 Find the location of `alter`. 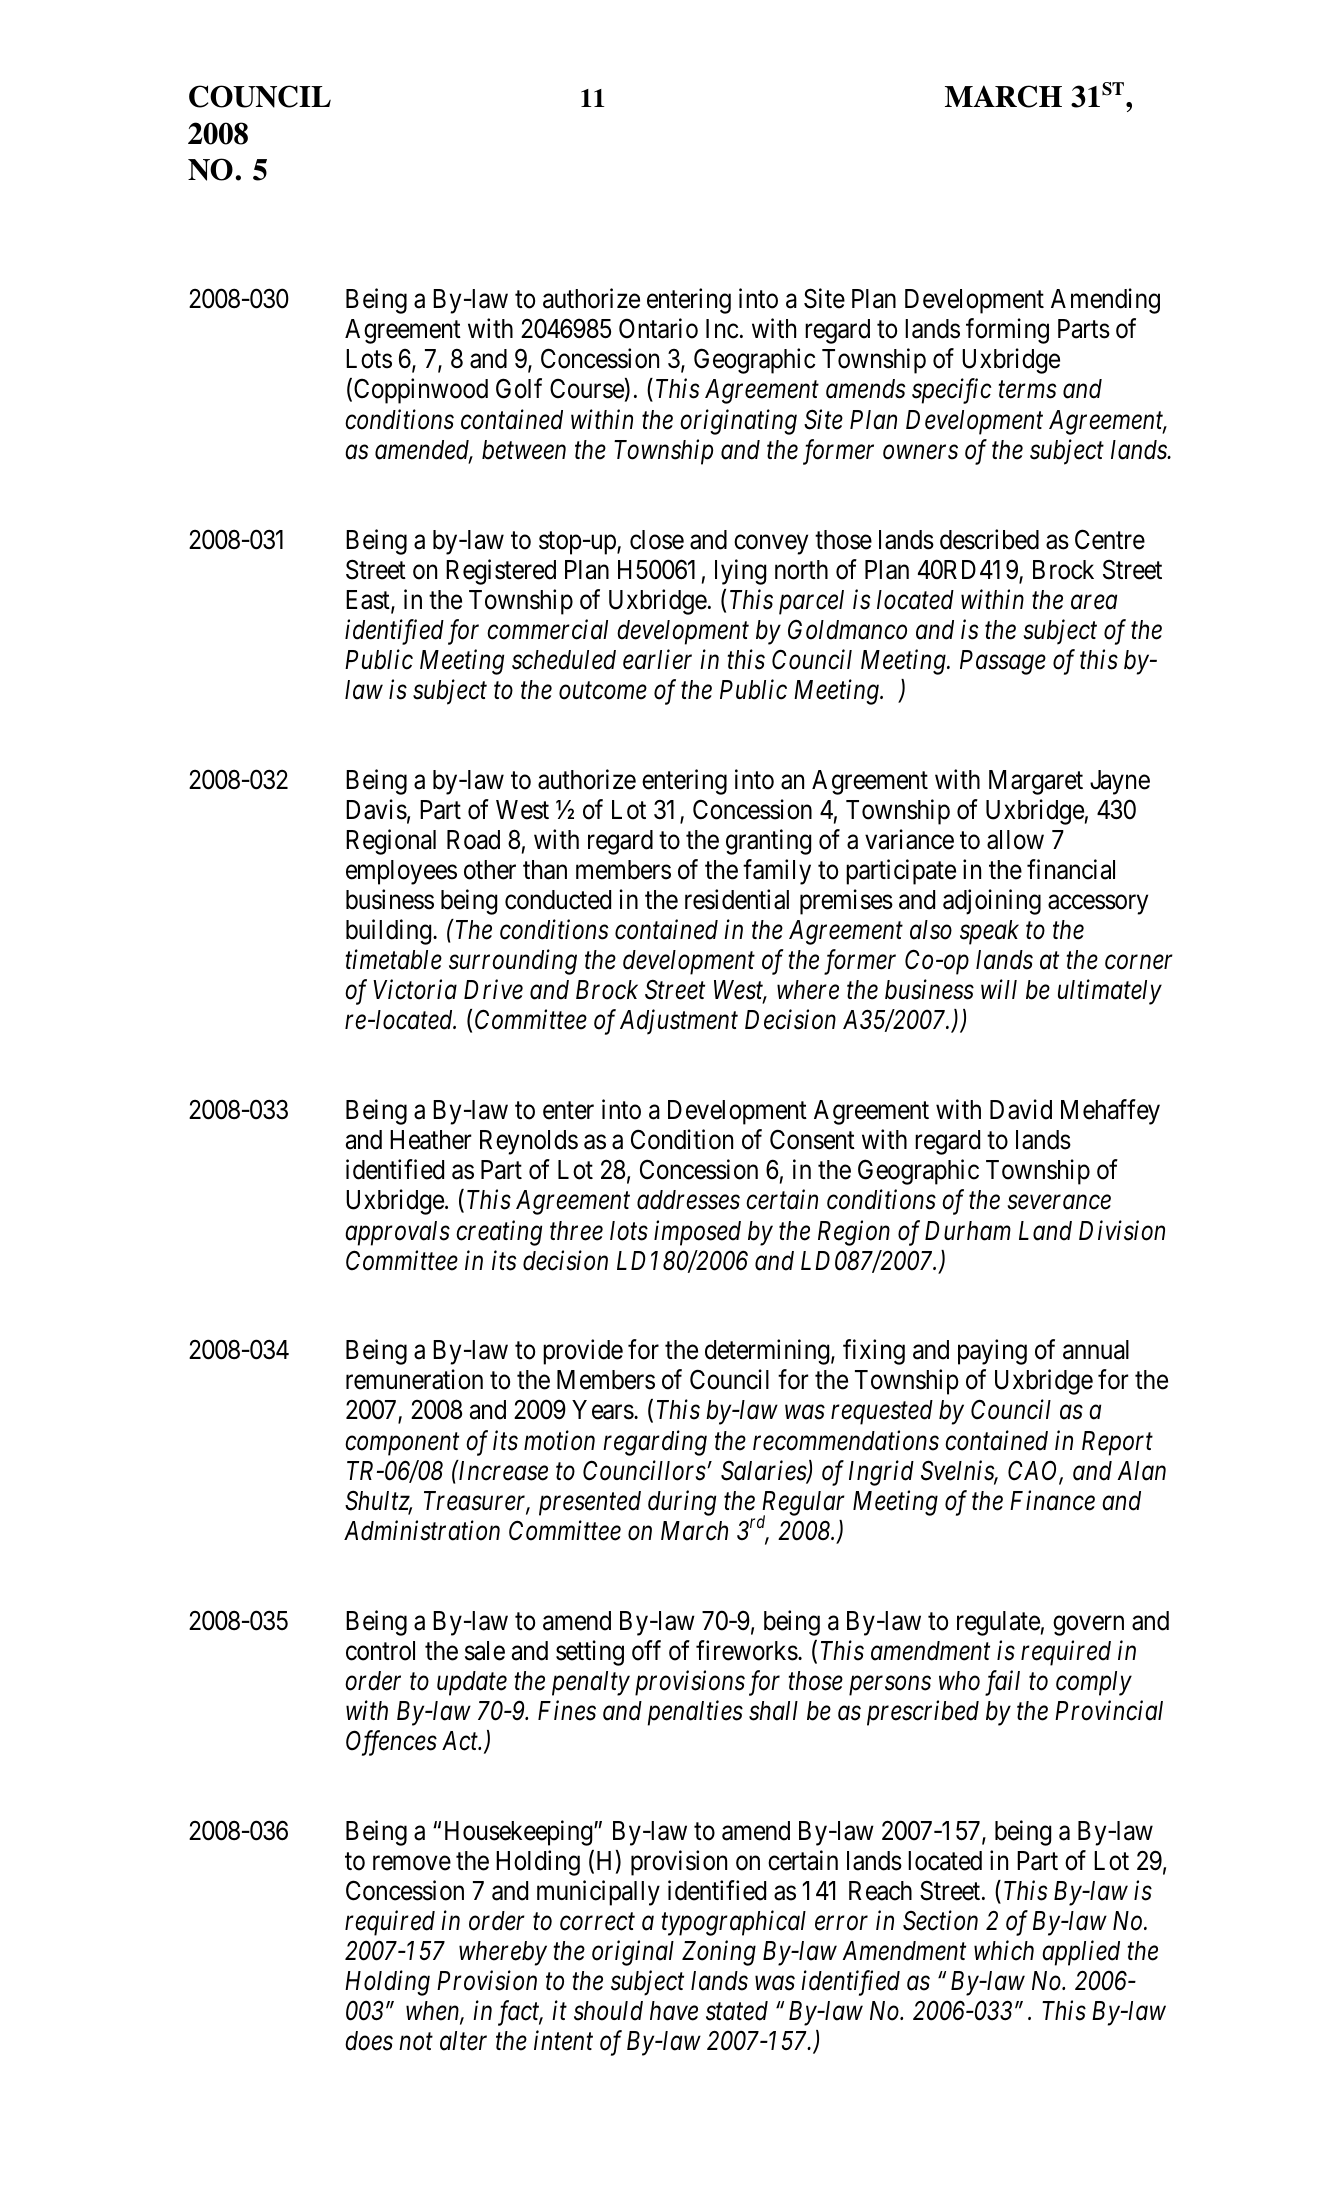

alter is located at coordinates (463, 2041).
